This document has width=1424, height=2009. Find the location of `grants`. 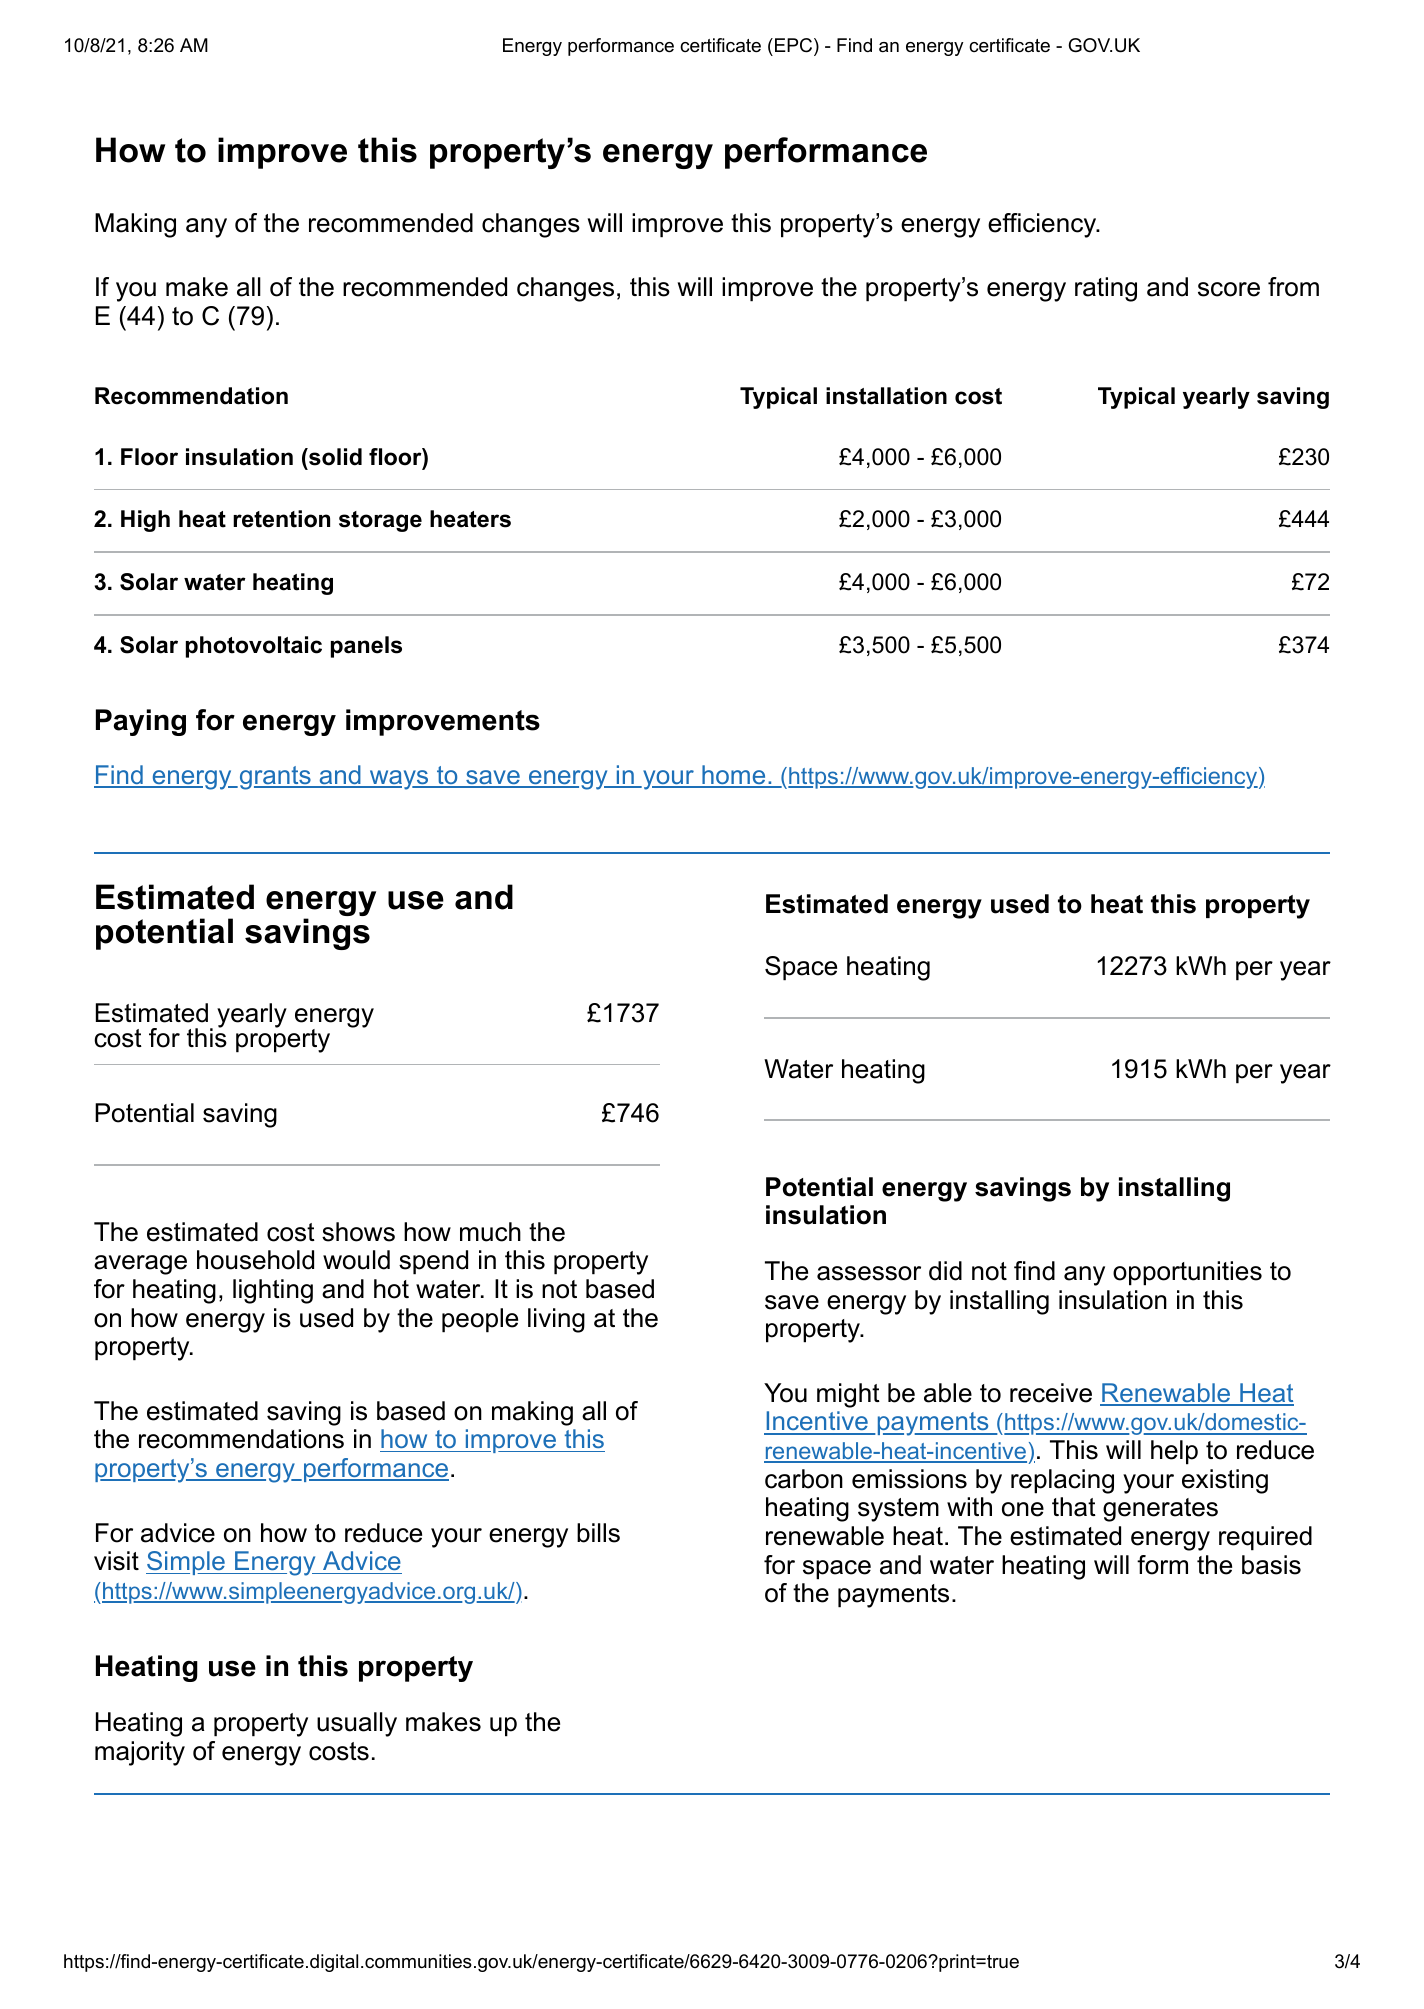

grants is located at coordinates (275, 778).
